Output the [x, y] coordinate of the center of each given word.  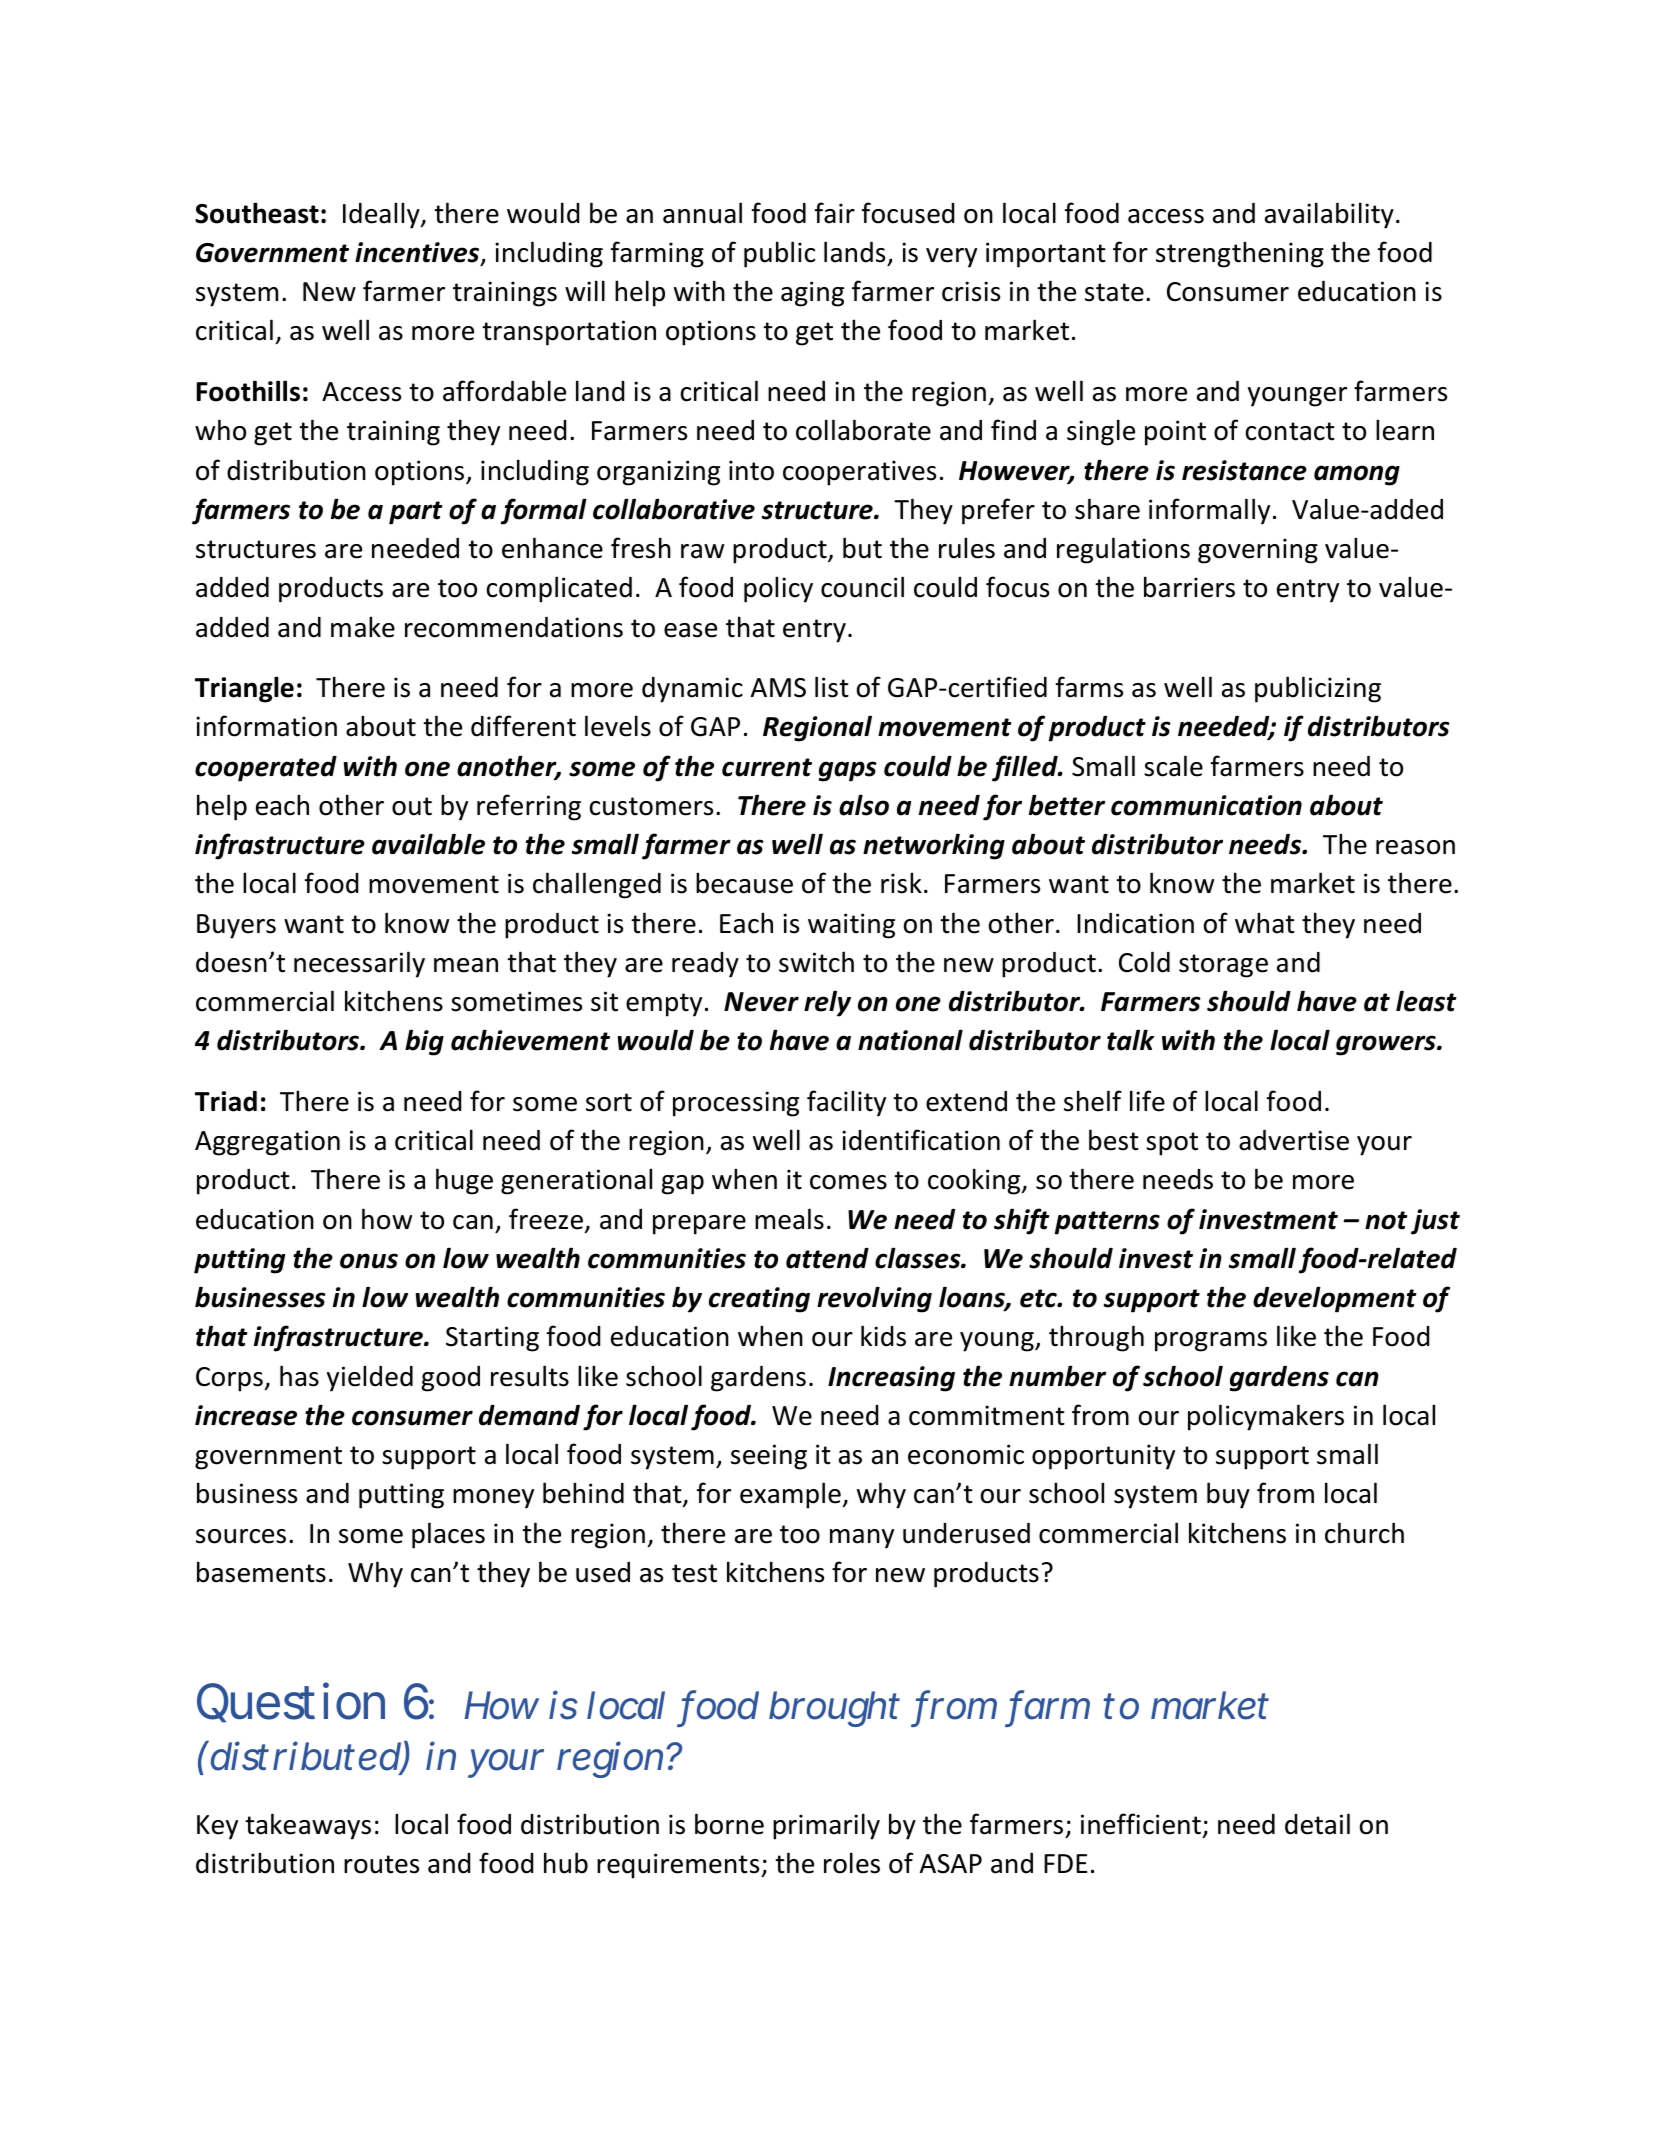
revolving [874, 1299]
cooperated [266, 769]
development [1335, 1299]
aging [812, 294]
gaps [848, 771]
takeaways [308, 1826]
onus [369, 1261]
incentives [418, 253]
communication [1206, 805]
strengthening [1240, 254]
